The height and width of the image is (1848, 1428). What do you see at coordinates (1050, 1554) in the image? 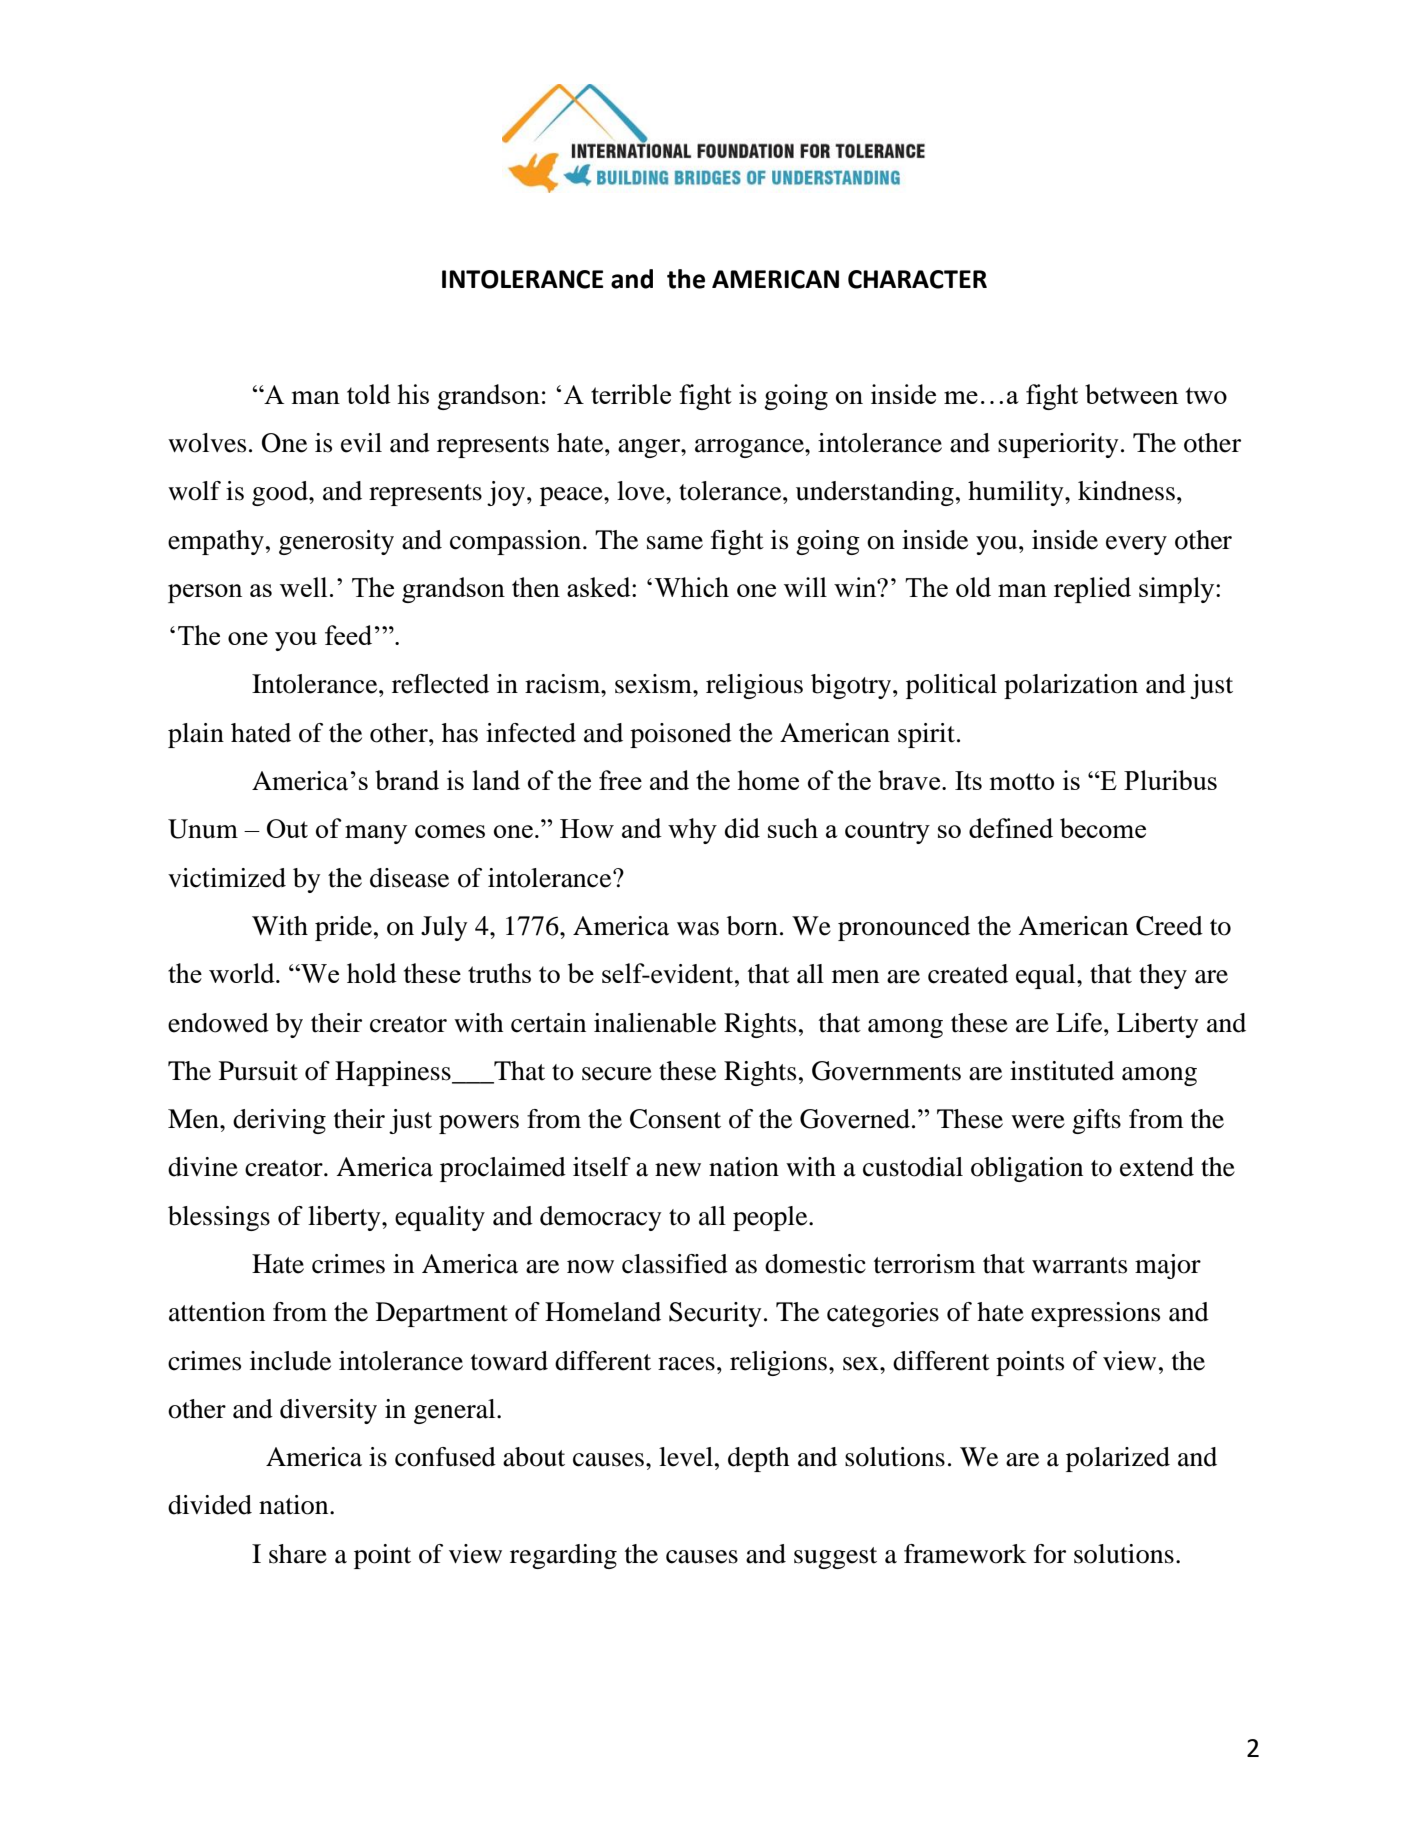
I see `for` at bounding box center [1050, 1554].
